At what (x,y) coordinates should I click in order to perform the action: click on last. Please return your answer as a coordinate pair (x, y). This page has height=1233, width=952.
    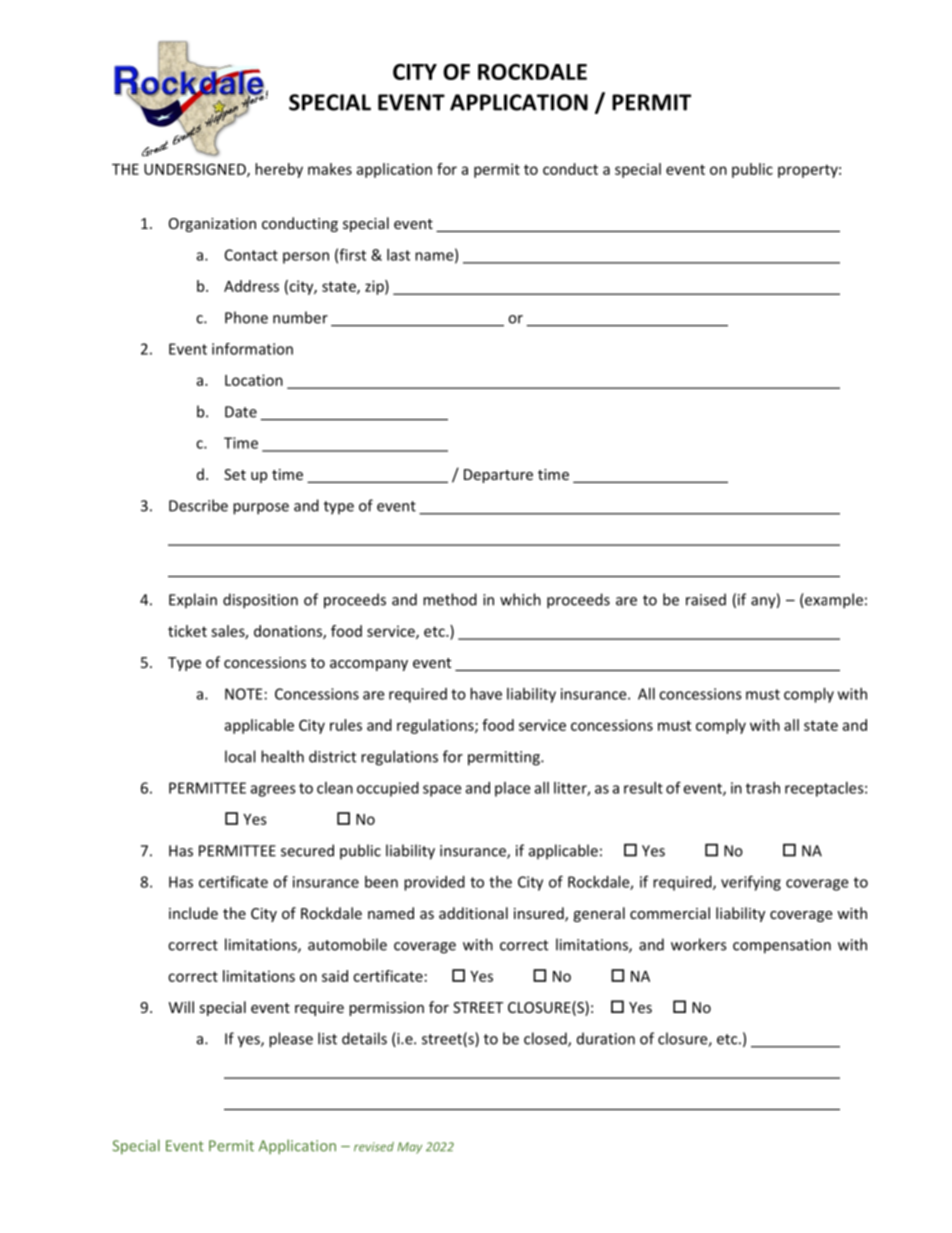
    Looking at the image, I should click on (398, 255).
